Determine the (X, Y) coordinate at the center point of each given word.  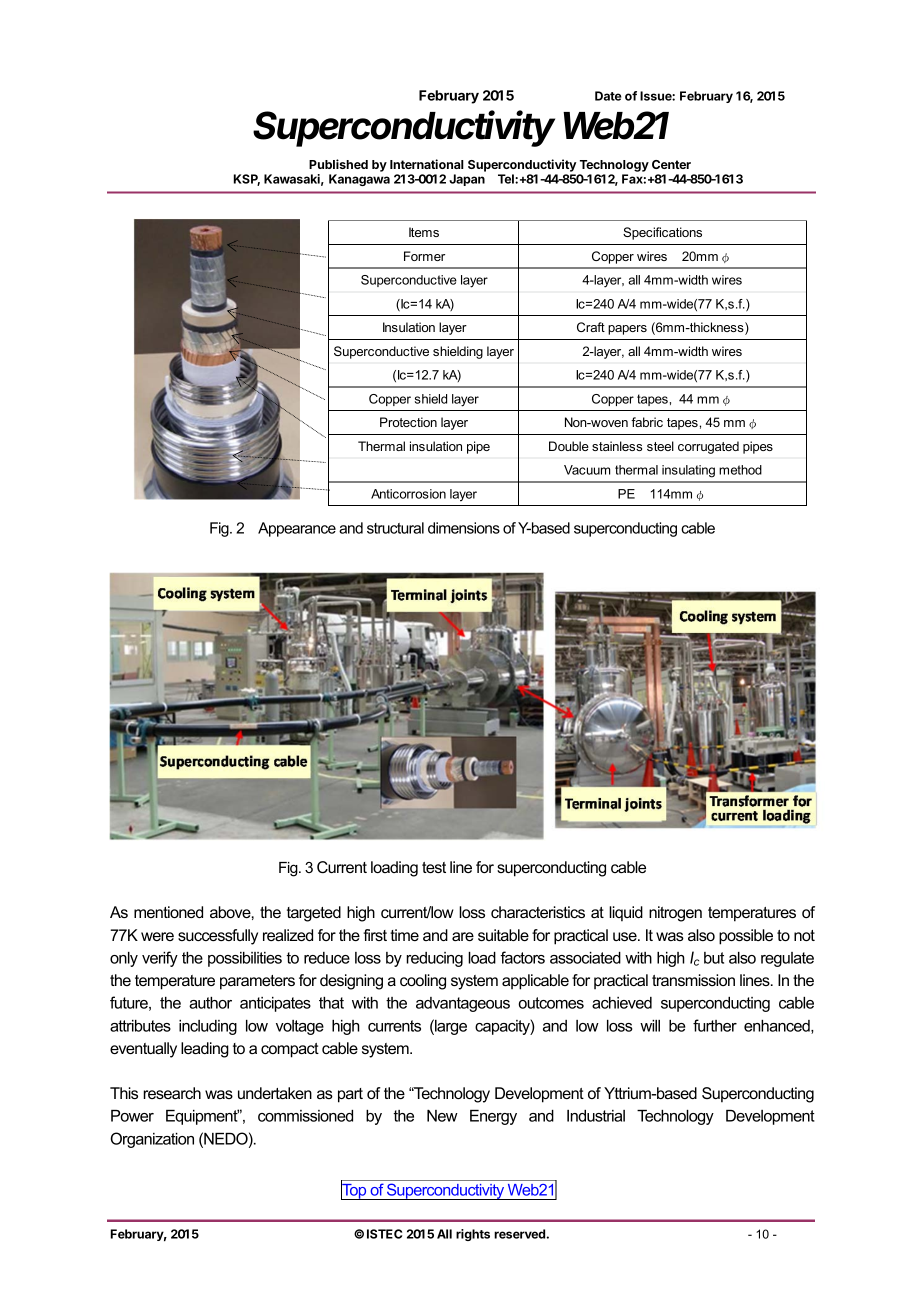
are (463, 936)
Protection (408, 422)
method (740, 470)
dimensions (464, 528)
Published (338, 164)
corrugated (708, 447)
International (427, 164)
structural (395, 528)
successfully (218, 937)
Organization (152, 1140)
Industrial (596, 1116)
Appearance (297, 529)
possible (746, 937)
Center (671, 164)
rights (473, 1235)
